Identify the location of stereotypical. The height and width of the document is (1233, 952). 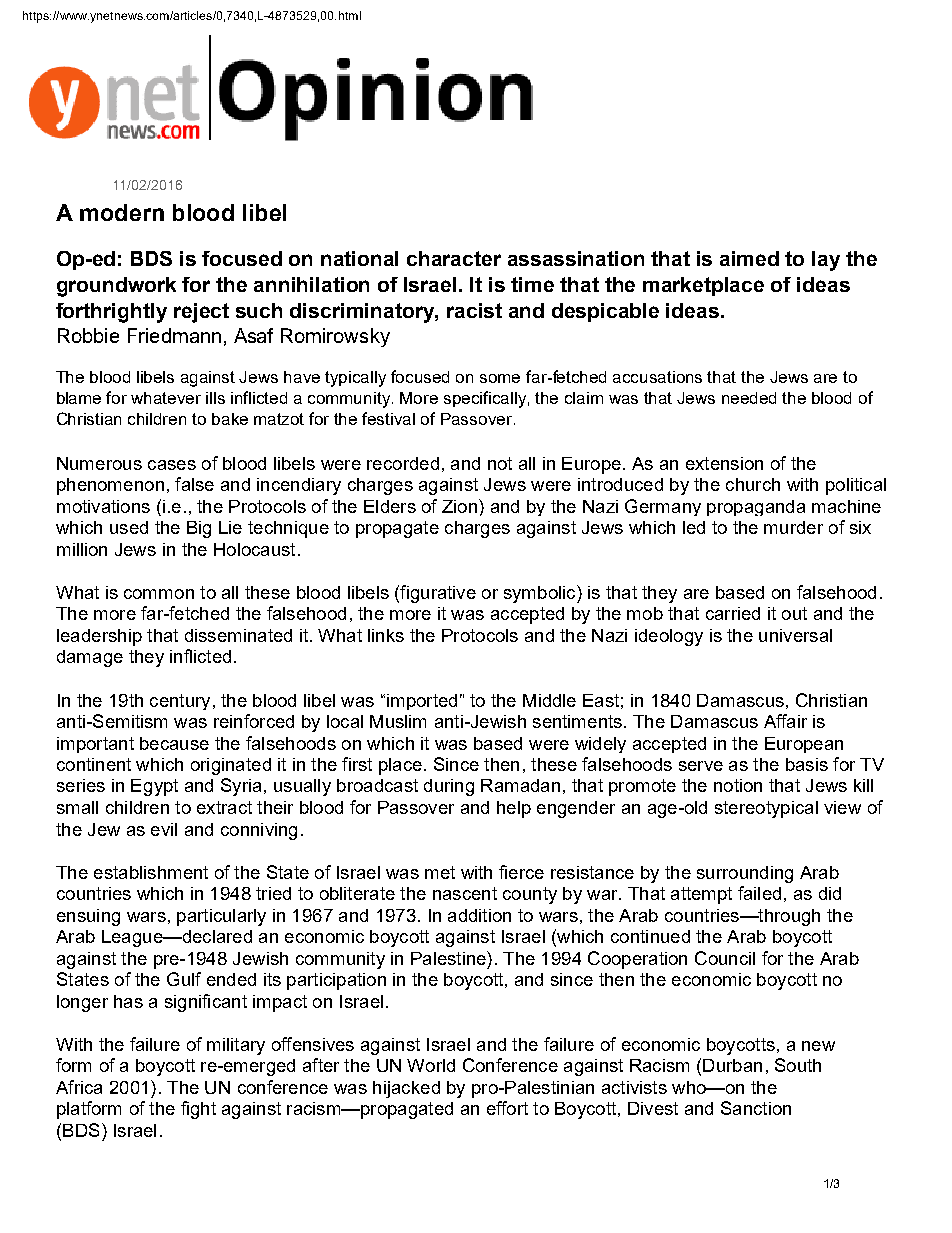
(766, 809).
